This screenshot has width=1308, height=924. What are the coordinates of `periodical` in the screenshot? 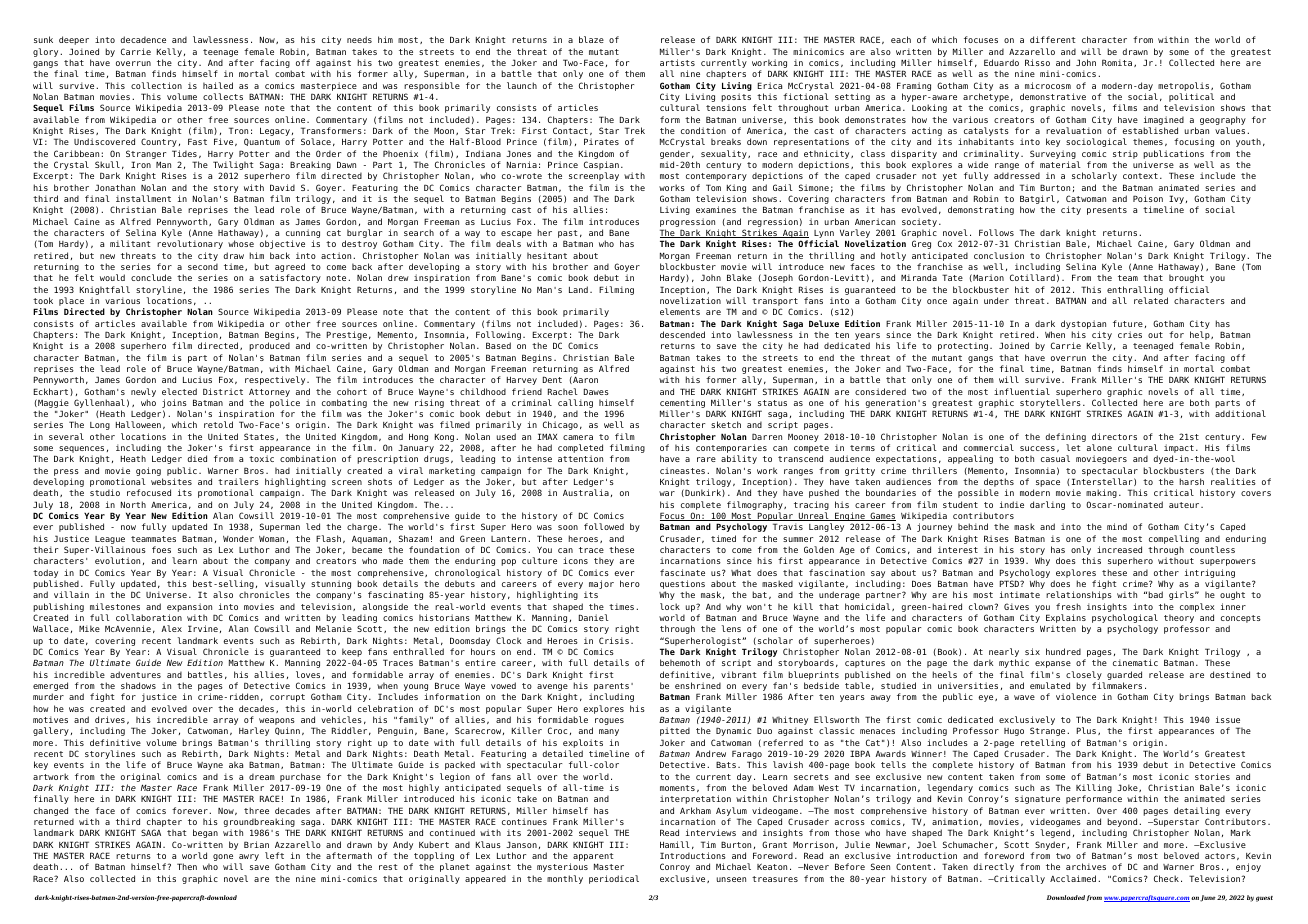 It's located at (614, 879).
